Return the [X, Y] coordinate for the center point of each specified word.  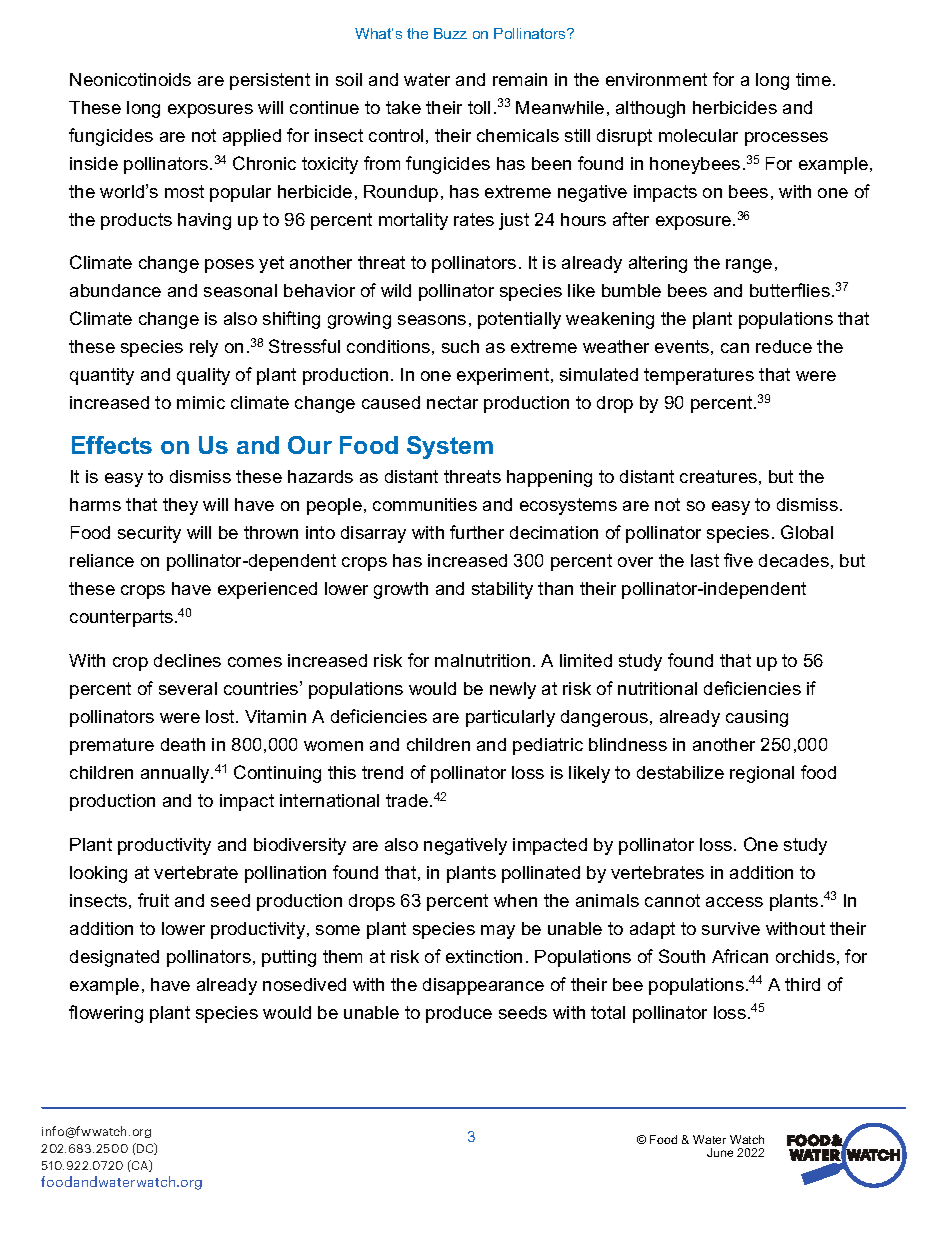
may [498, 932]
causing [757, 718]
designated [114, 958]
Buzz [450, 33]
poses [229, 266]
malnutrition [482, 660]
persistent [270, 81]
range [749, 266]
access [734, 902]
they [180, 506]
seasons [432, 320]
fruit [153, 900]
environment [656, 79]
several [188, 688]
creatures [718, 476]
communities [425, 504]
